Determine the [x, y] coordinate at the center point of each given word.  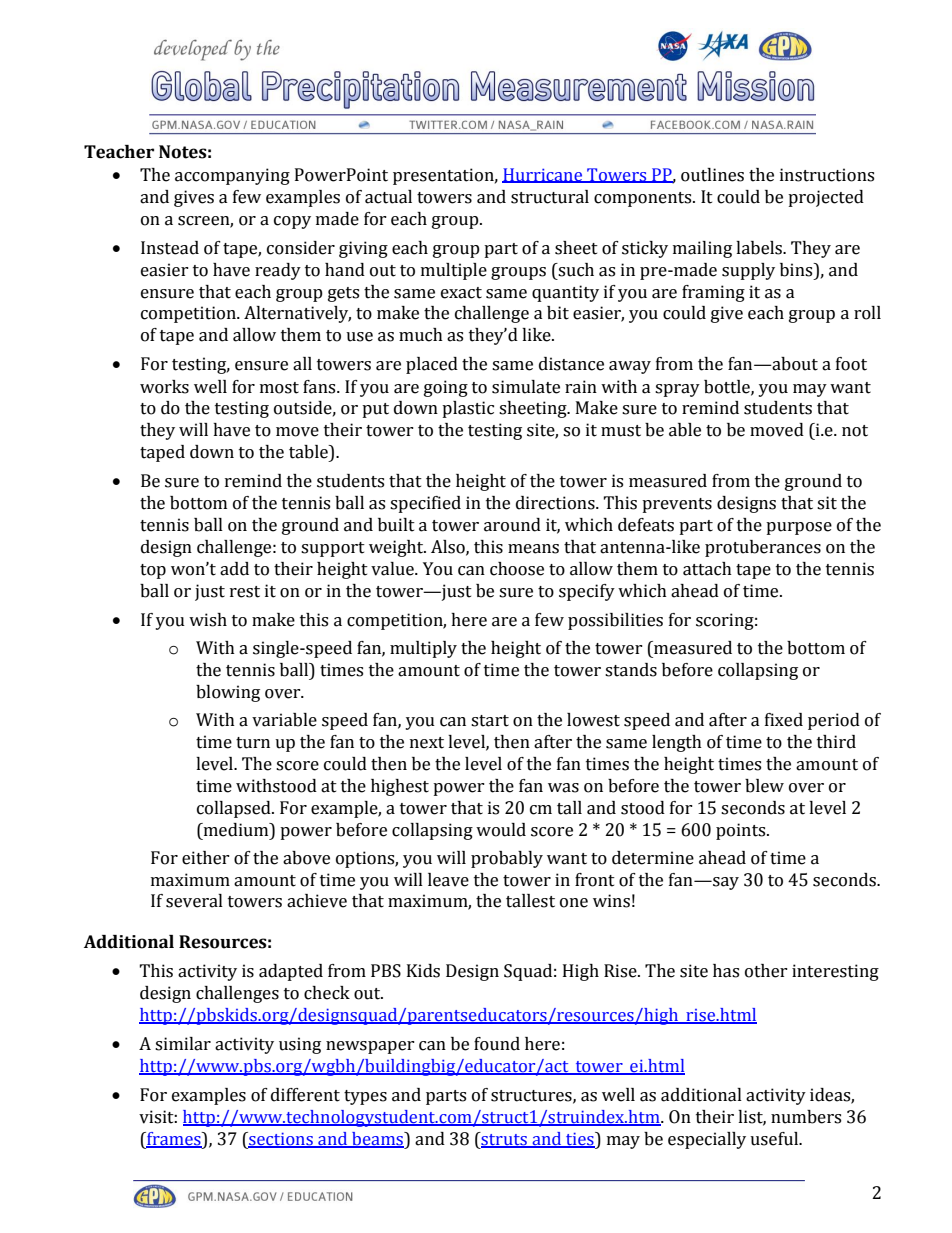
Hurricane [543, 175]
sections [281, 1140]
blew [764, 786]
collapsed [235, 809]
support [333, 549]
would [501, 830]
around [512, 525]
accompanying [232, 176]
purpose [799, 528]
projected [826, 198]
